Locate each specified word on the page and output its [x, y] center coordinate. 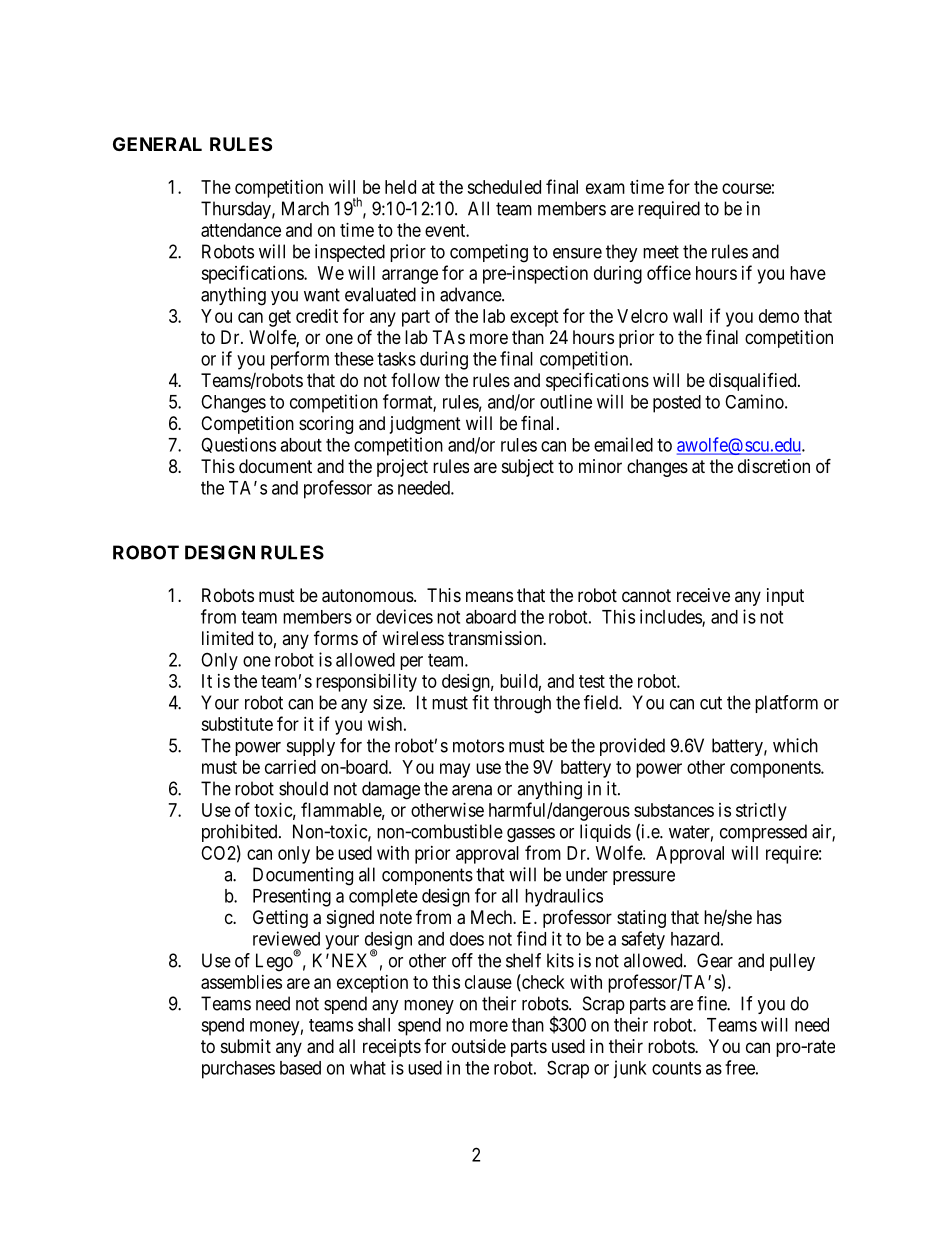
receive [703, 595]
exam [605, 188]
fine [712, 1003]
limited [227, 638]
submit [246, 1046]
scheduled [504, 187]
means [489, 597]
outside [479, 1046]
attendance [241, 230]
